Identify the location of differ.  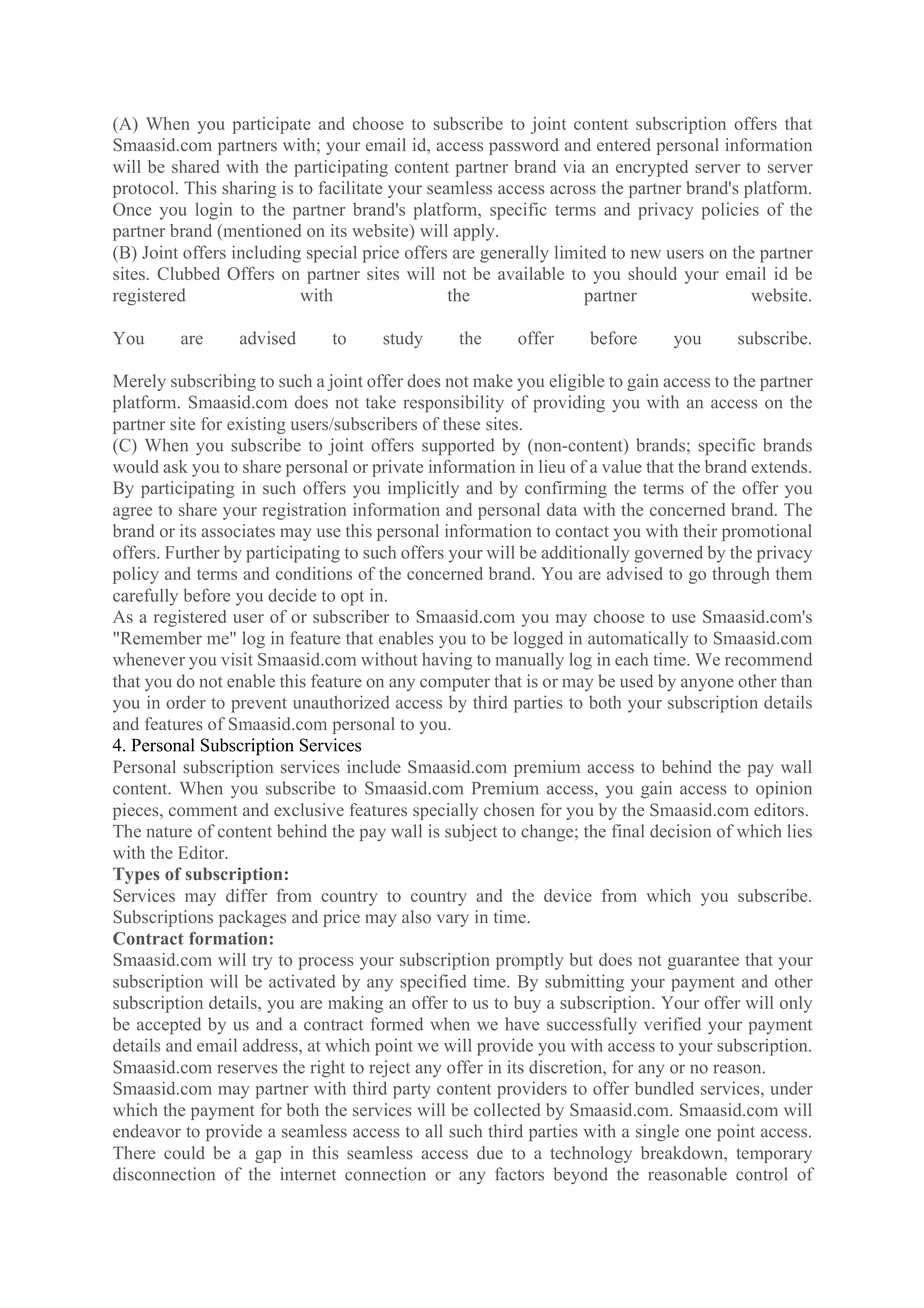
(246, 895).
